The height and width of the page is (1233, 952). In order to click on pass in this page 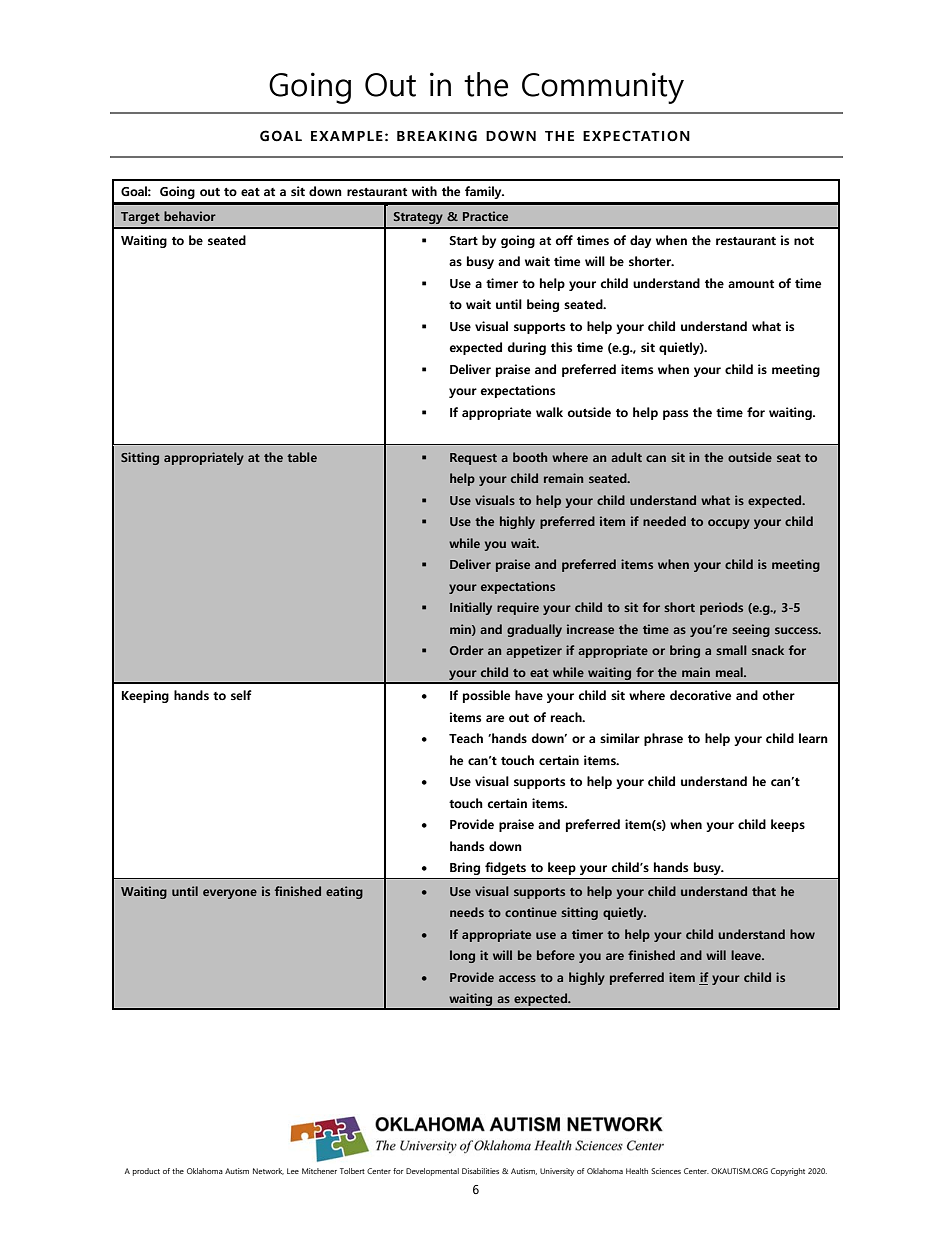, I will do `click(675, 415)`.
